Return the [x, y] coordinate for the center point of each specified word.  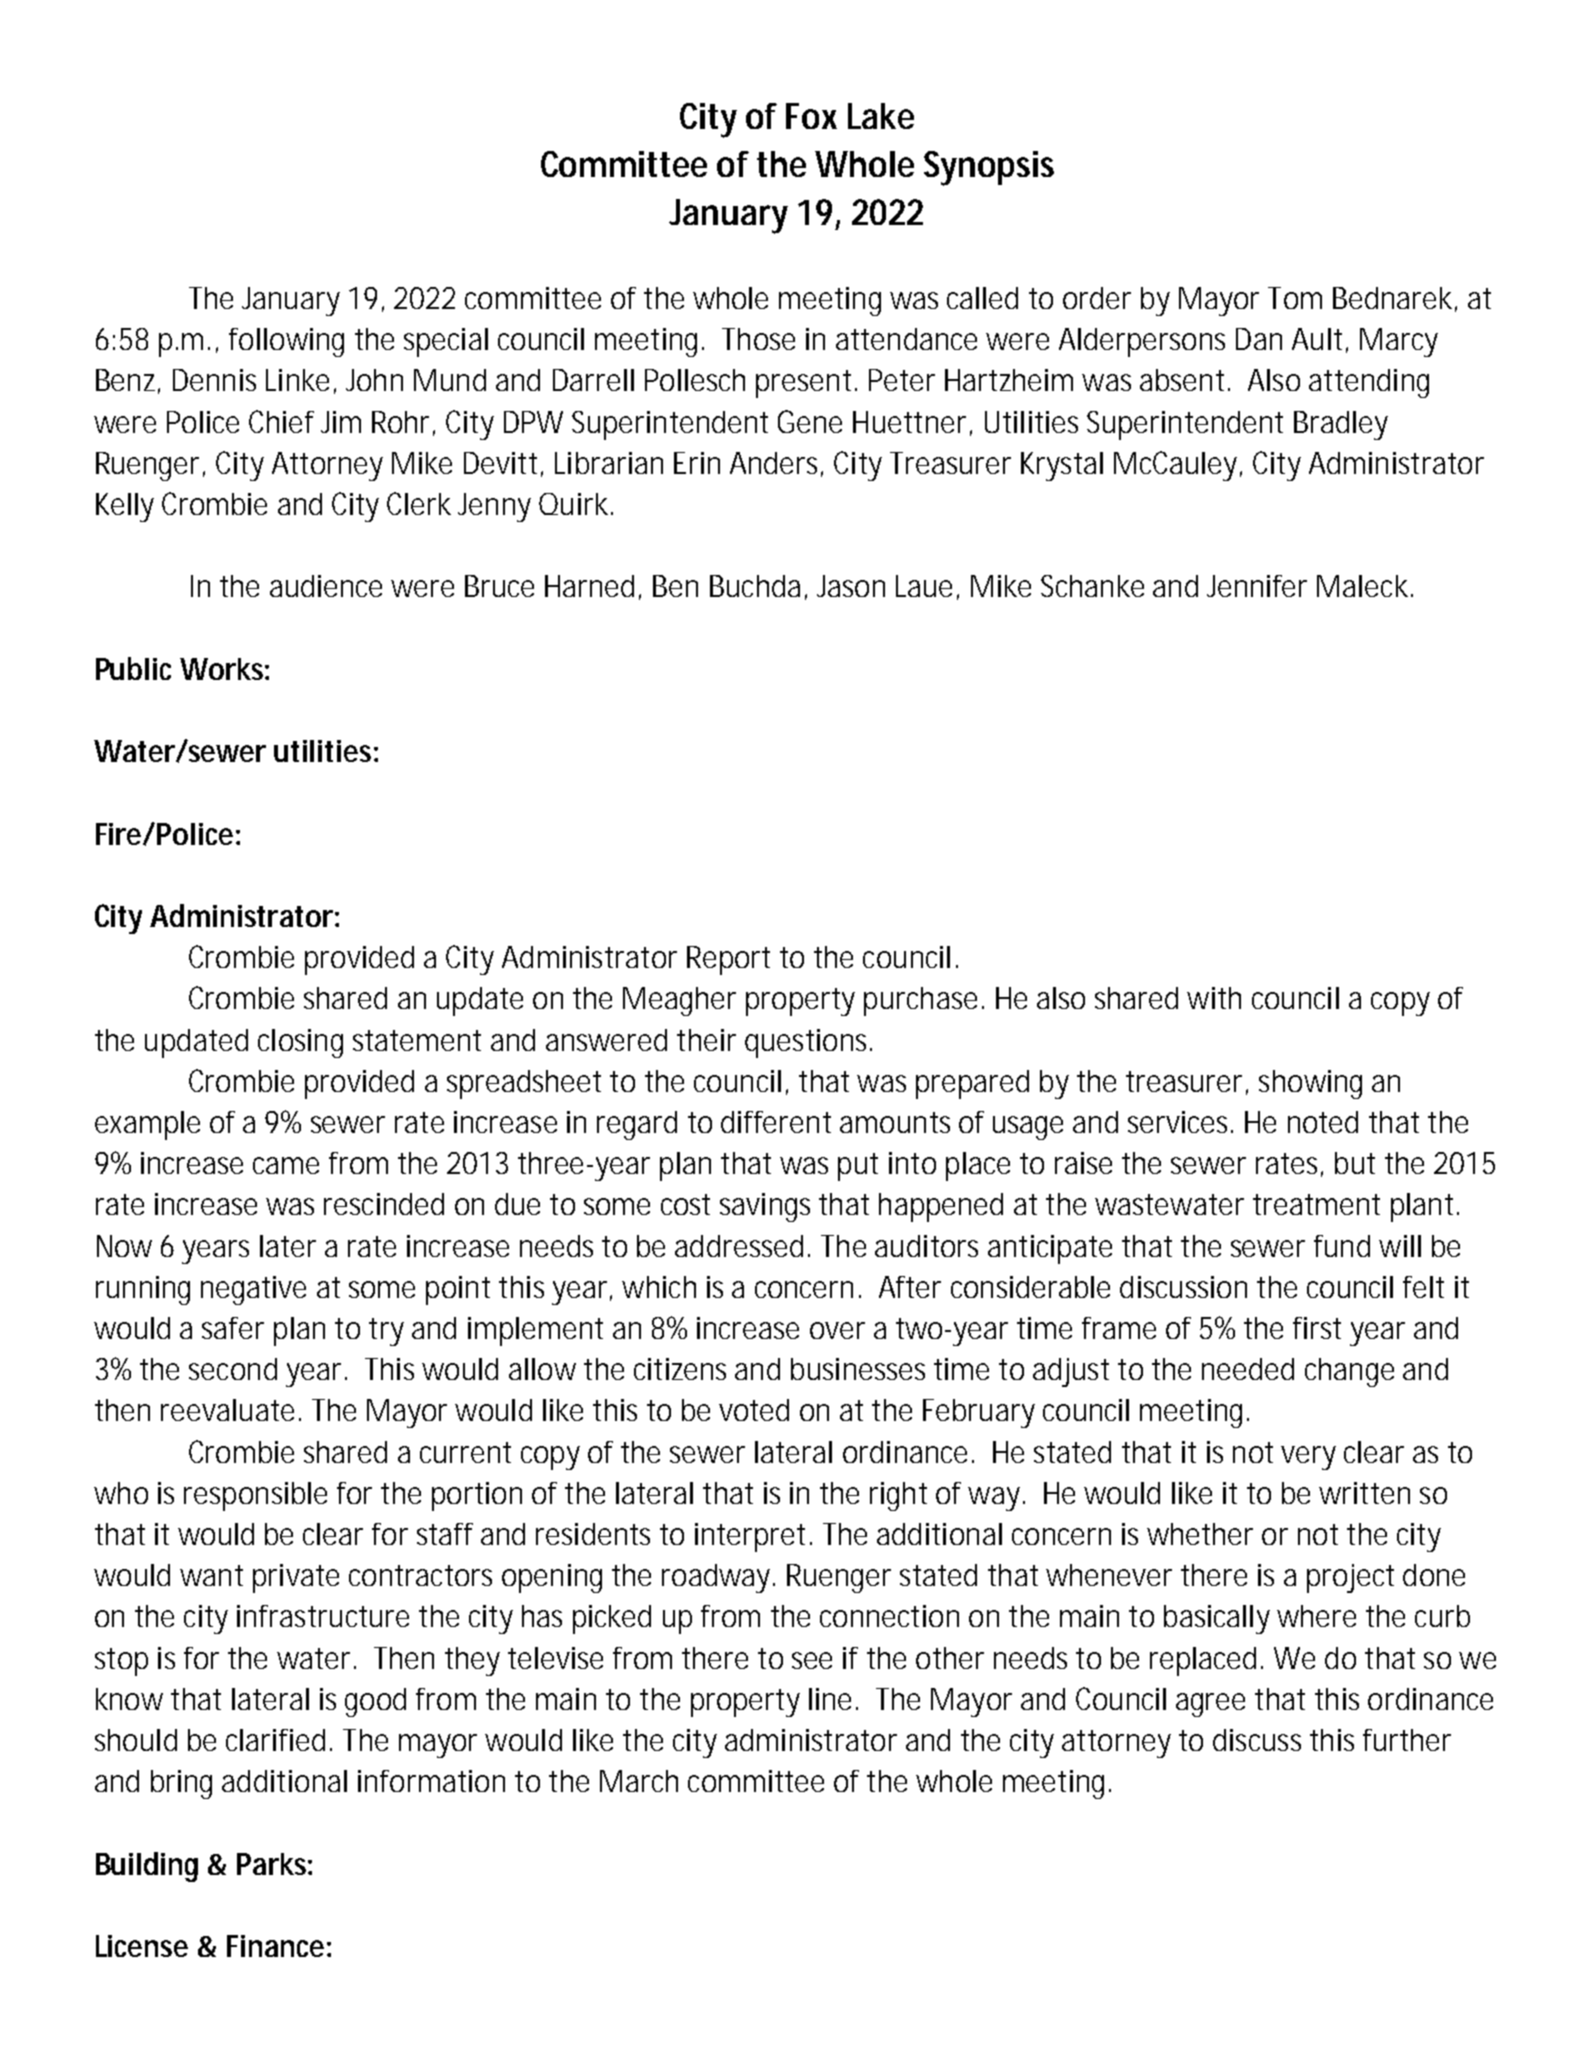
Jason [851, 586]
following [286, 342]
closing [300, 1043]
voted [754, 1410]
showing [1310, 1084]
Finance [275, 1946]
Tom [1295, 298]
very [1308, 1458]
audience [326, 586]
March [639, 1781]
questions [808, 1043]
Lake [881, 116]
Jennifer [1257, 586]
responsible [255, 1496]
